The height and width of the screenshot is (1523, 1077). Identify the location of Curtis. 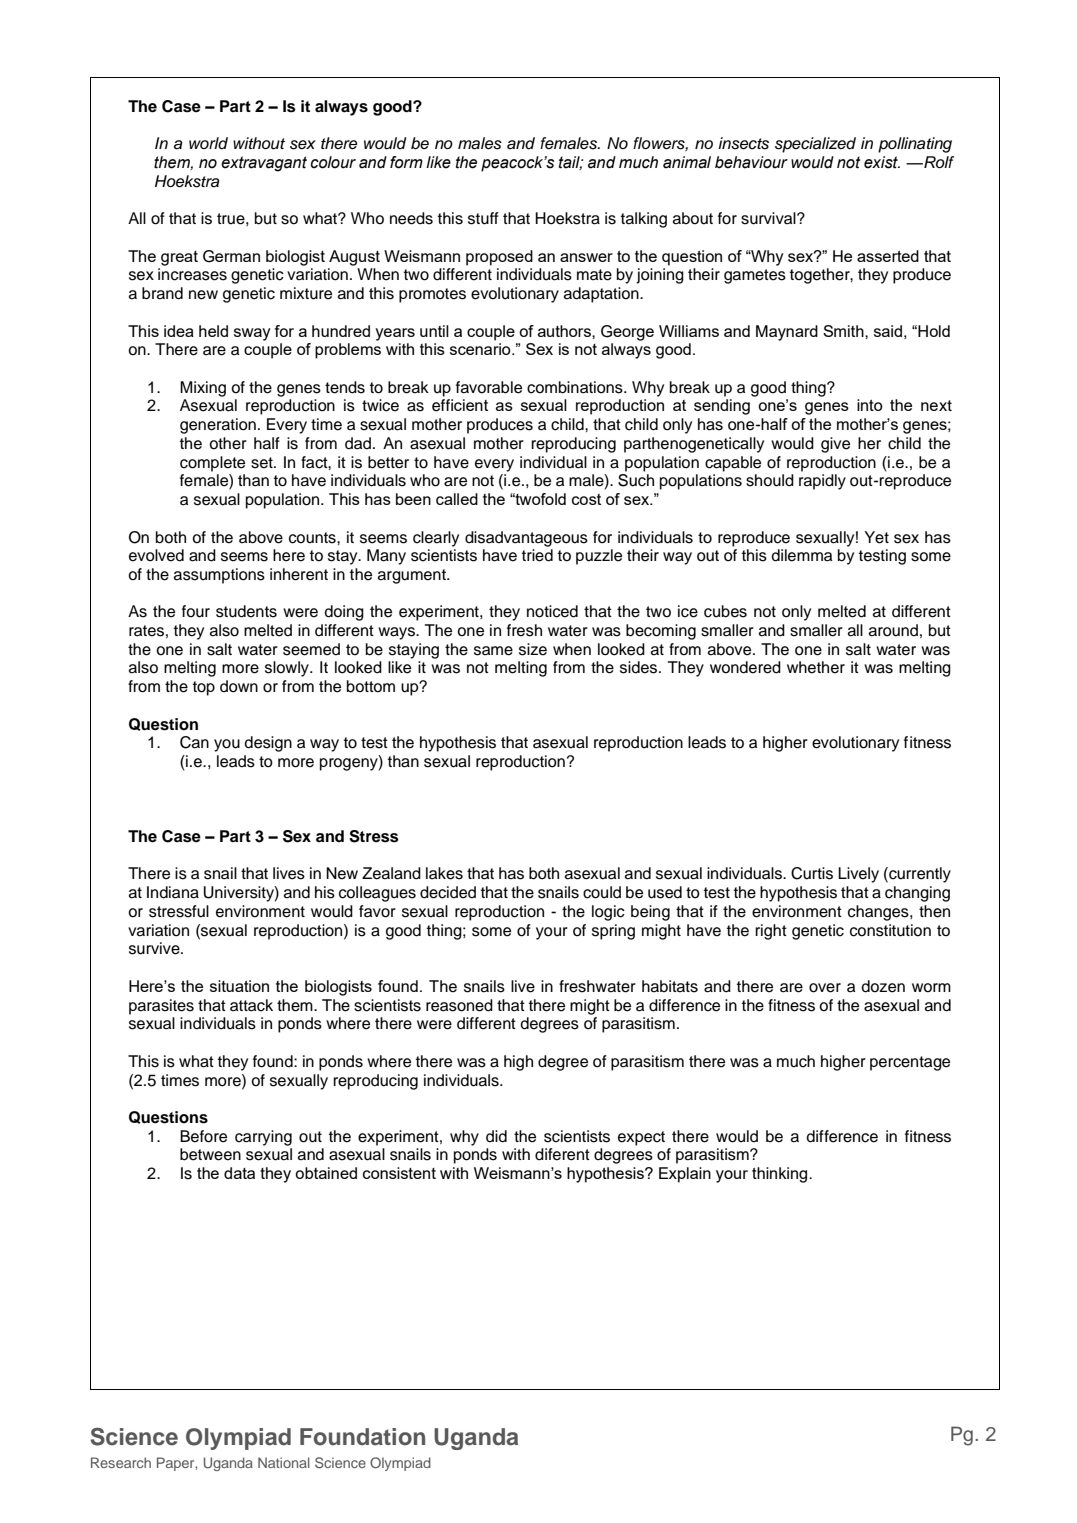
(812, 873).
